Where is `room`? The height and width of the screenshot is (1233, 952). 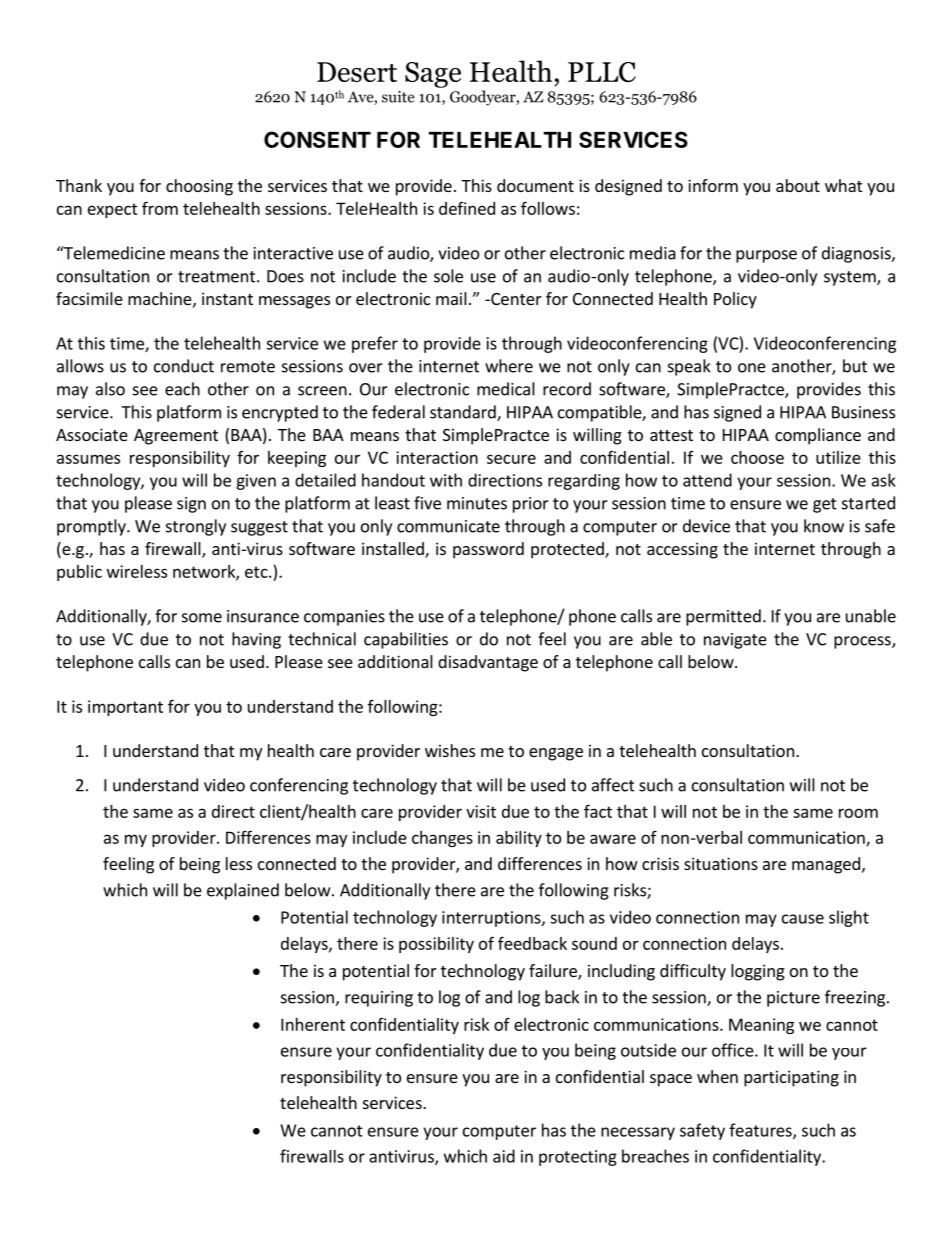
room is located at coordinates (858, 813).
